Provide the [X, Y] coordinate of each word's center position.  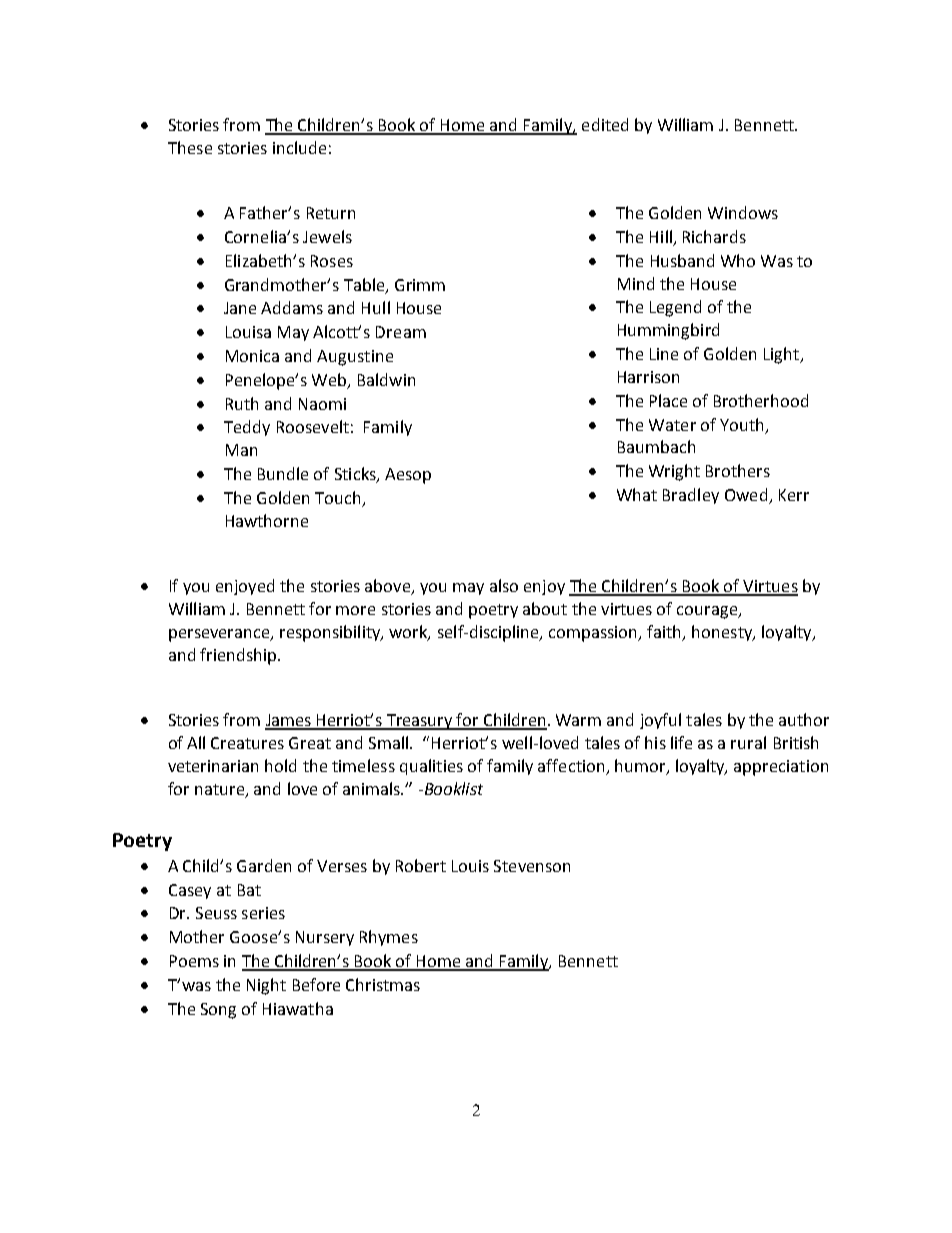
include [299, 147]
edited [605, 124]
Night [266, 986]
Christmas [383, 984]
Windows [743, 212]
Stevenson [532, 866]
